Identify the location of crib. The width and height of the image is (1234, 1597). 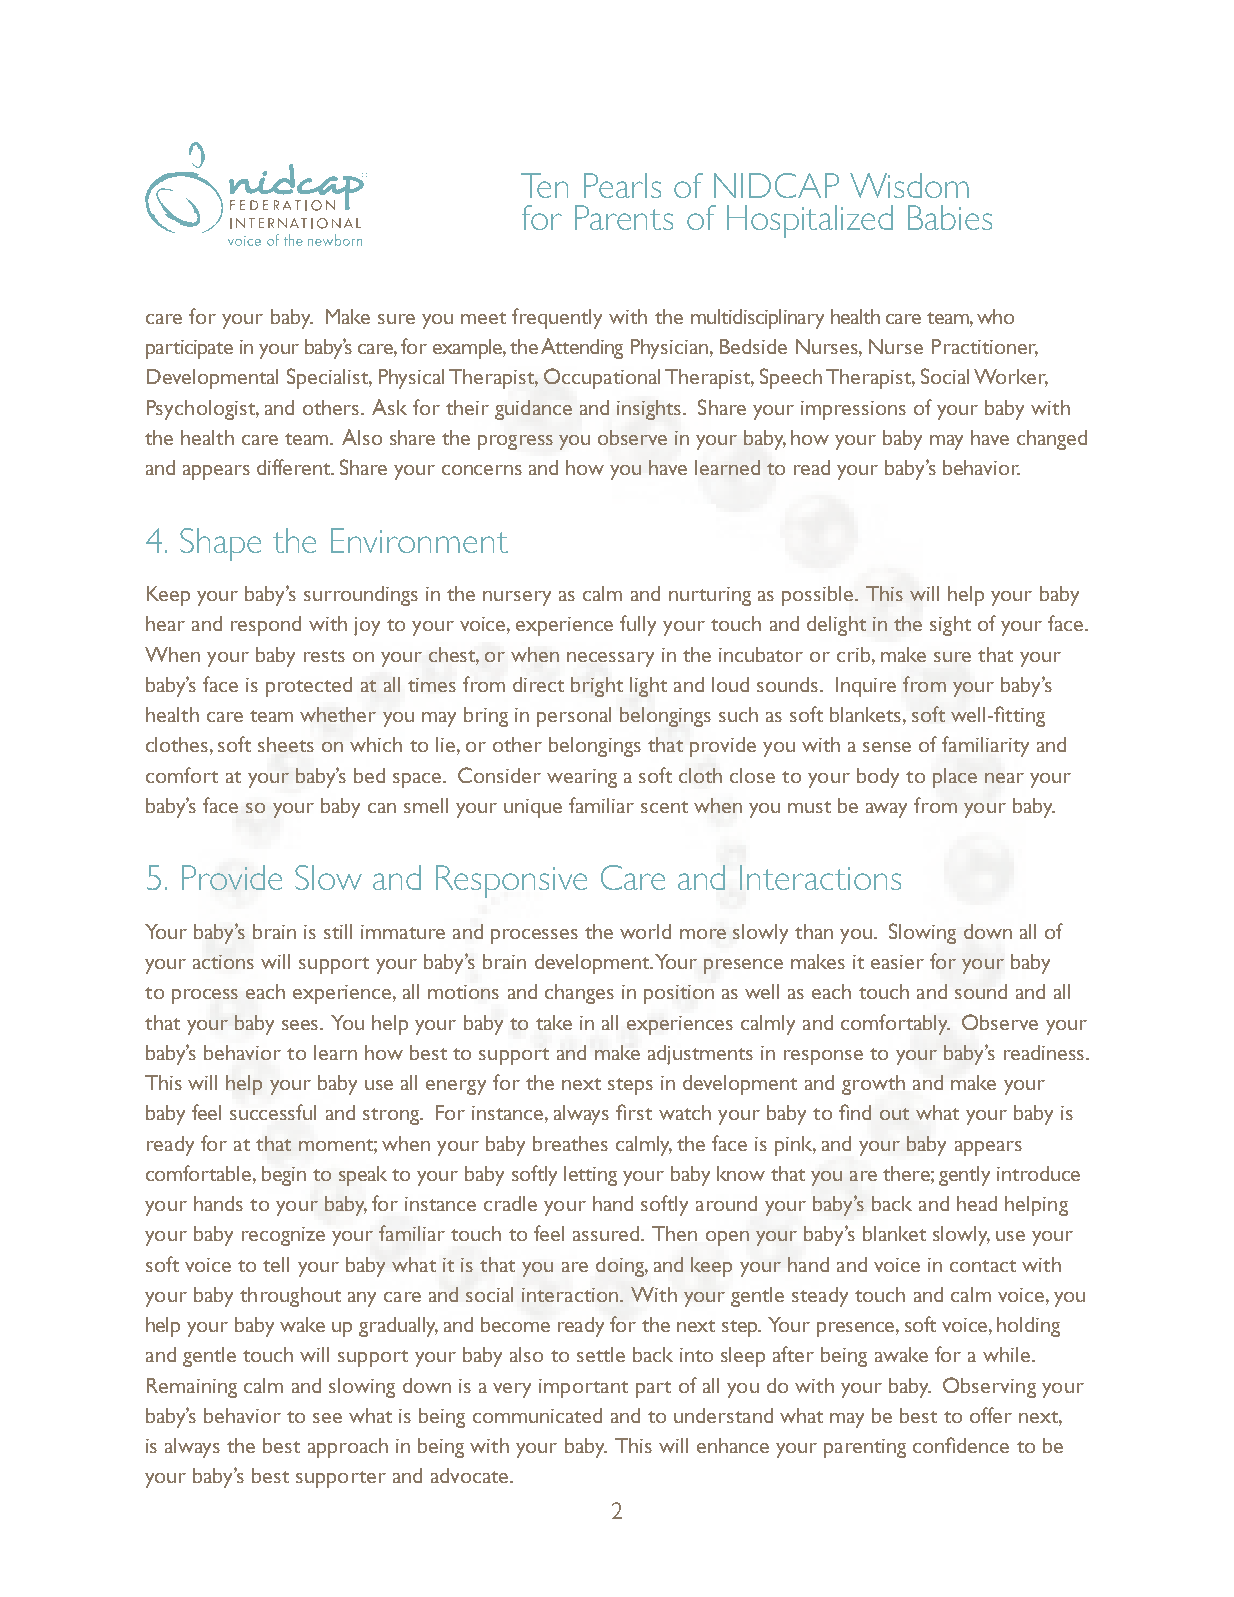
(855, 654).
